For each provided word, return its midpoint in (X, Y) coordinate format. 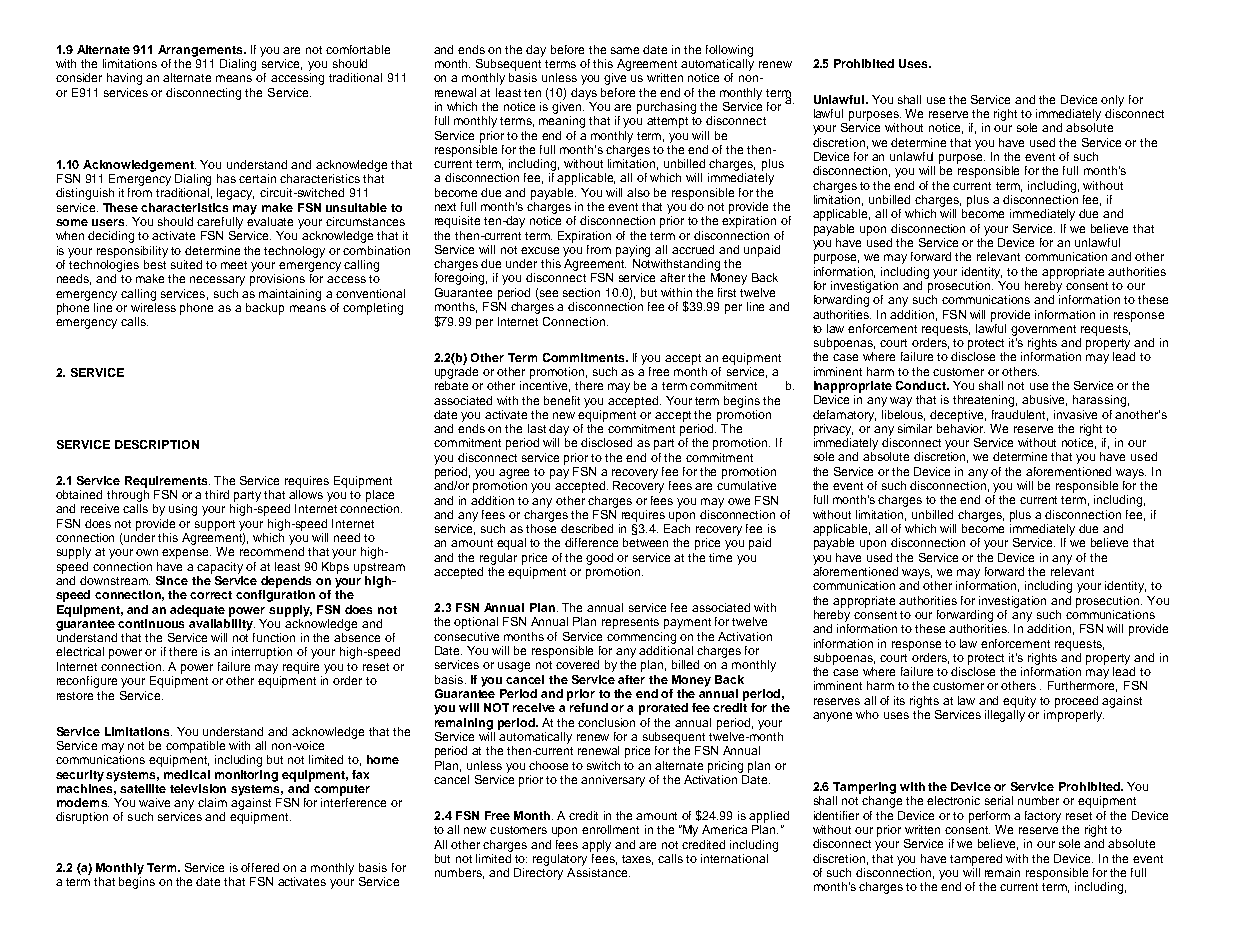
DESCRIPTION (157, 444)
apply (596, 846)
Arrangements (201, 51)
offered (260, 867)
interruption (262, 653)
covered (577, 664)
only (1112, 101)
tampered (976, 860)
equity (1019, 702)
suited (186, 264)
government (1043, 330)
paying (633, 251)
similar (915, 428)
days (584, 94)
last (537, 428)
